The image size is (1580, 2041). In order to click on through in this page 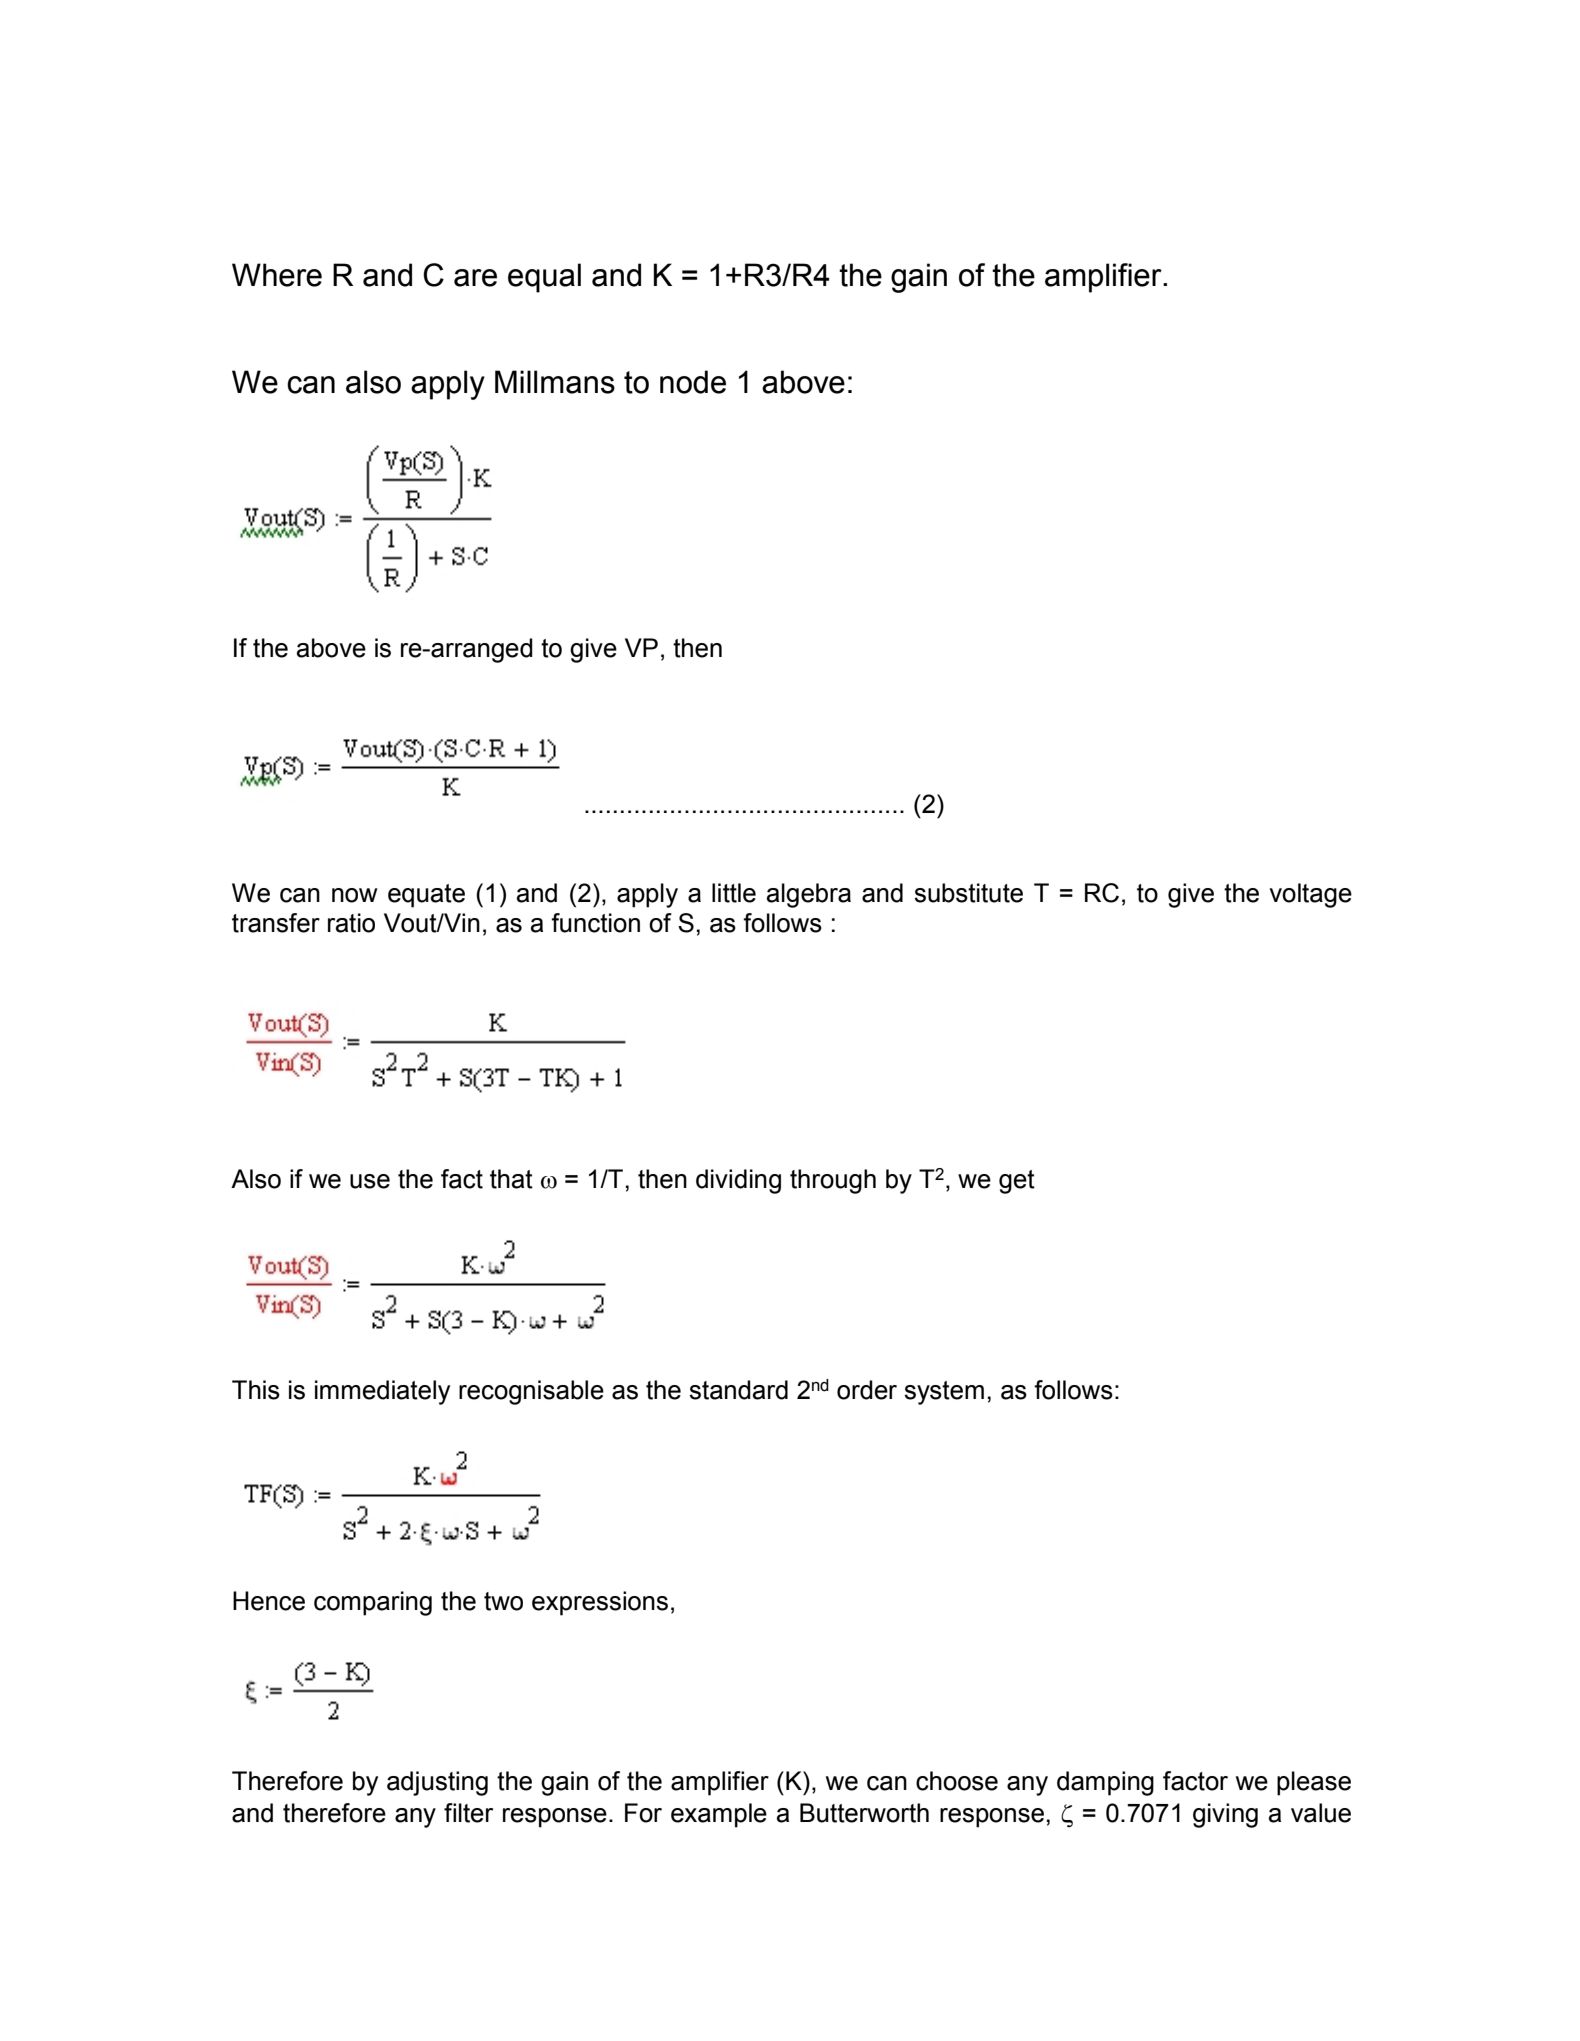, I will do `click(833, 1181)`.
